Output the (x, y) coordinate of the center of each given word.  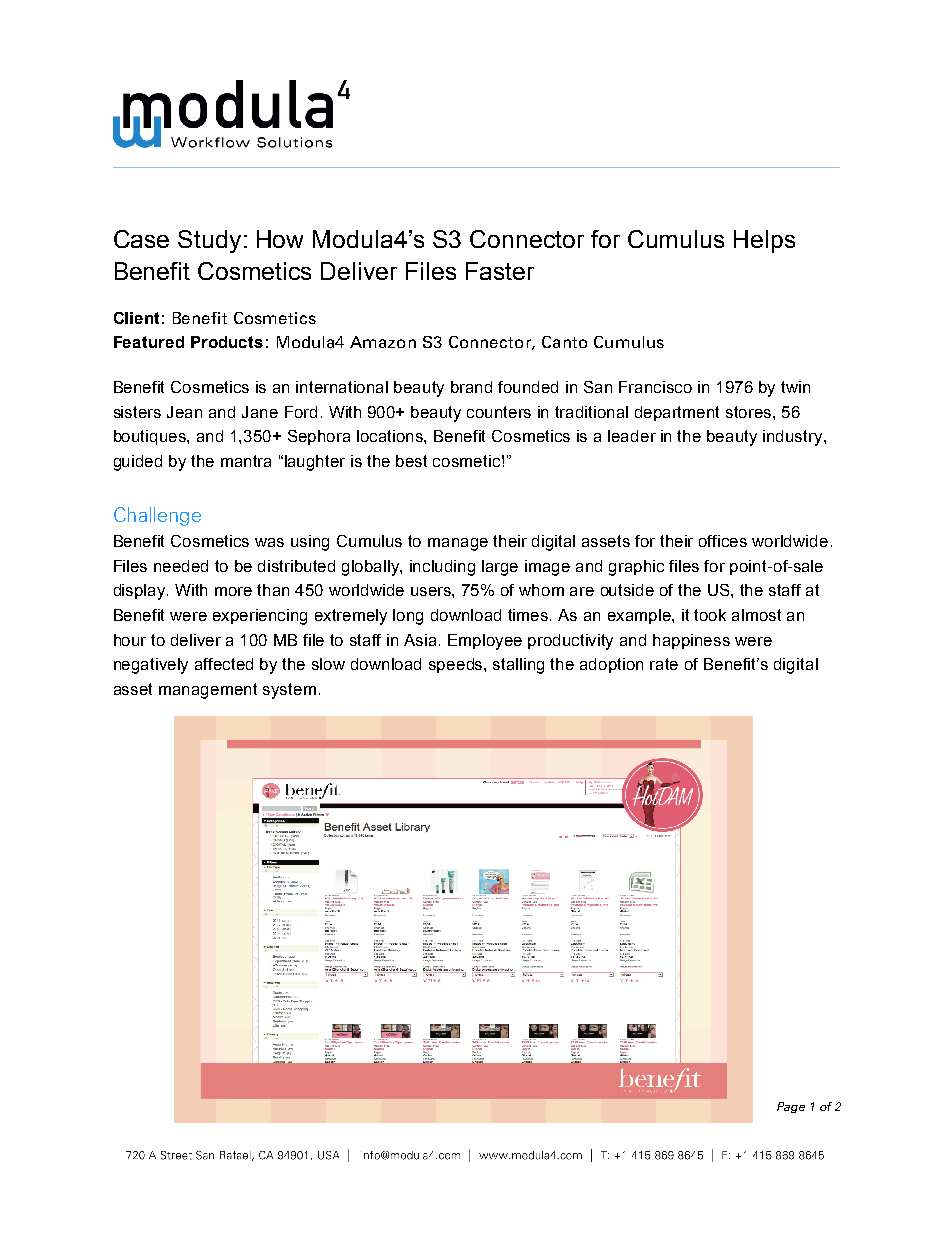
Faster (500, 271)
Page (791, 1107)
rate (664, 664)
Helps (764, 241)
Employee (485, 642)
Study (209, 241)
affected (224, 664)
